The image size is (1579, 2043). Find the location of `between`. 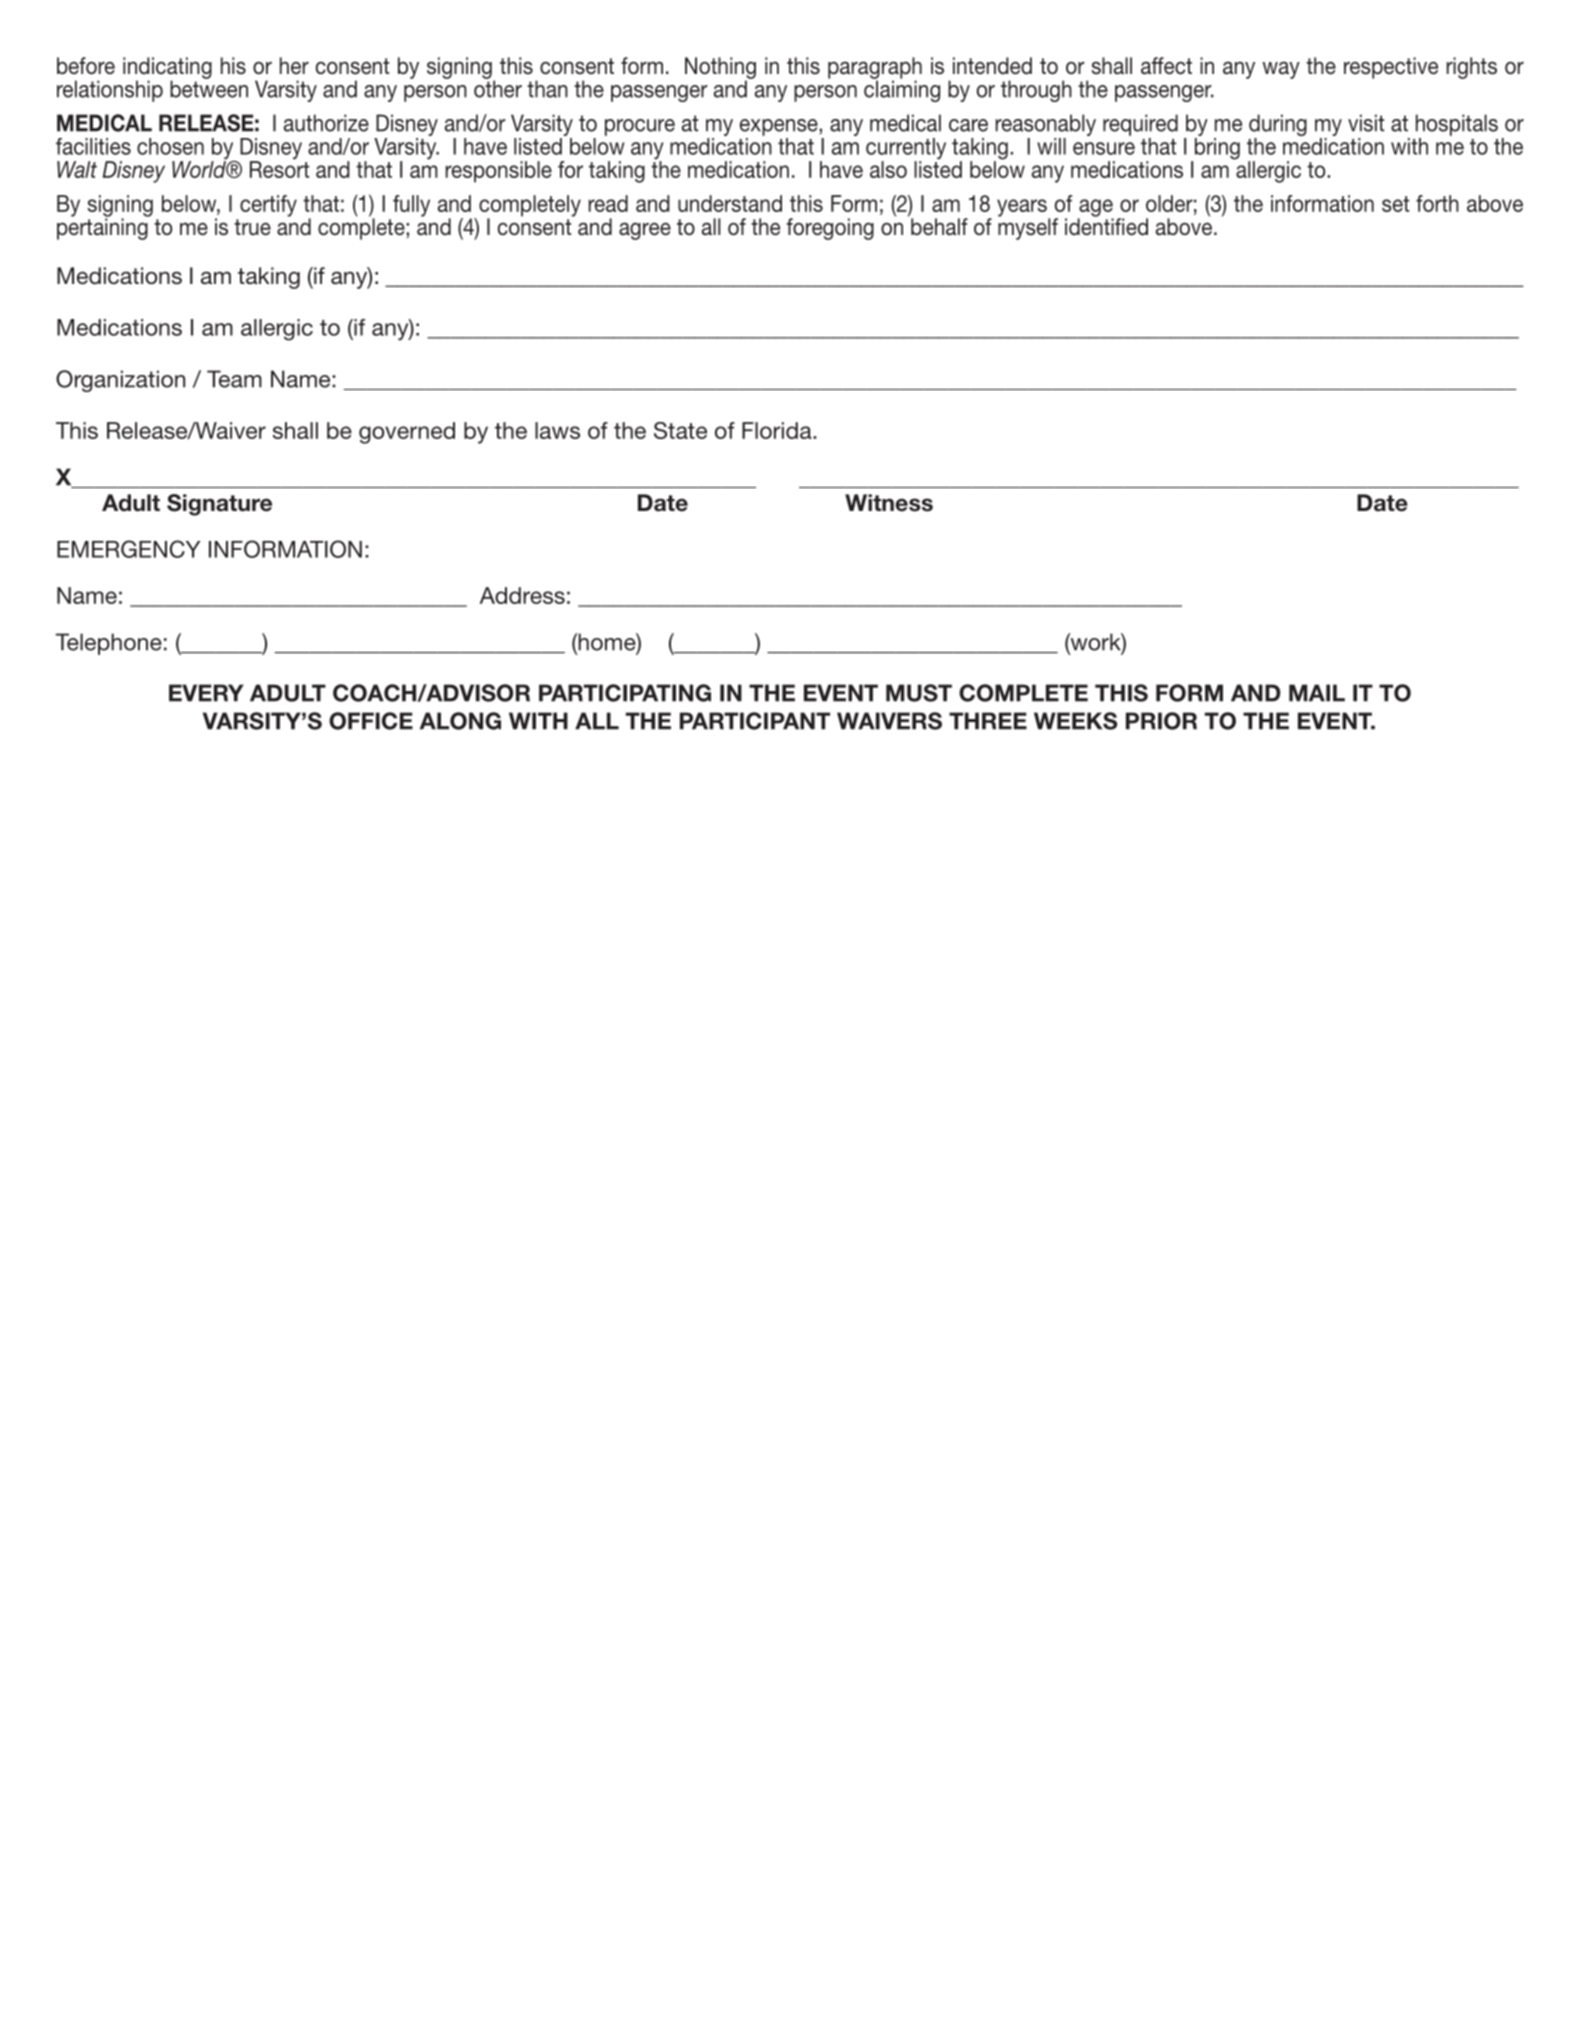

between is located at coordinates (209, 88).
